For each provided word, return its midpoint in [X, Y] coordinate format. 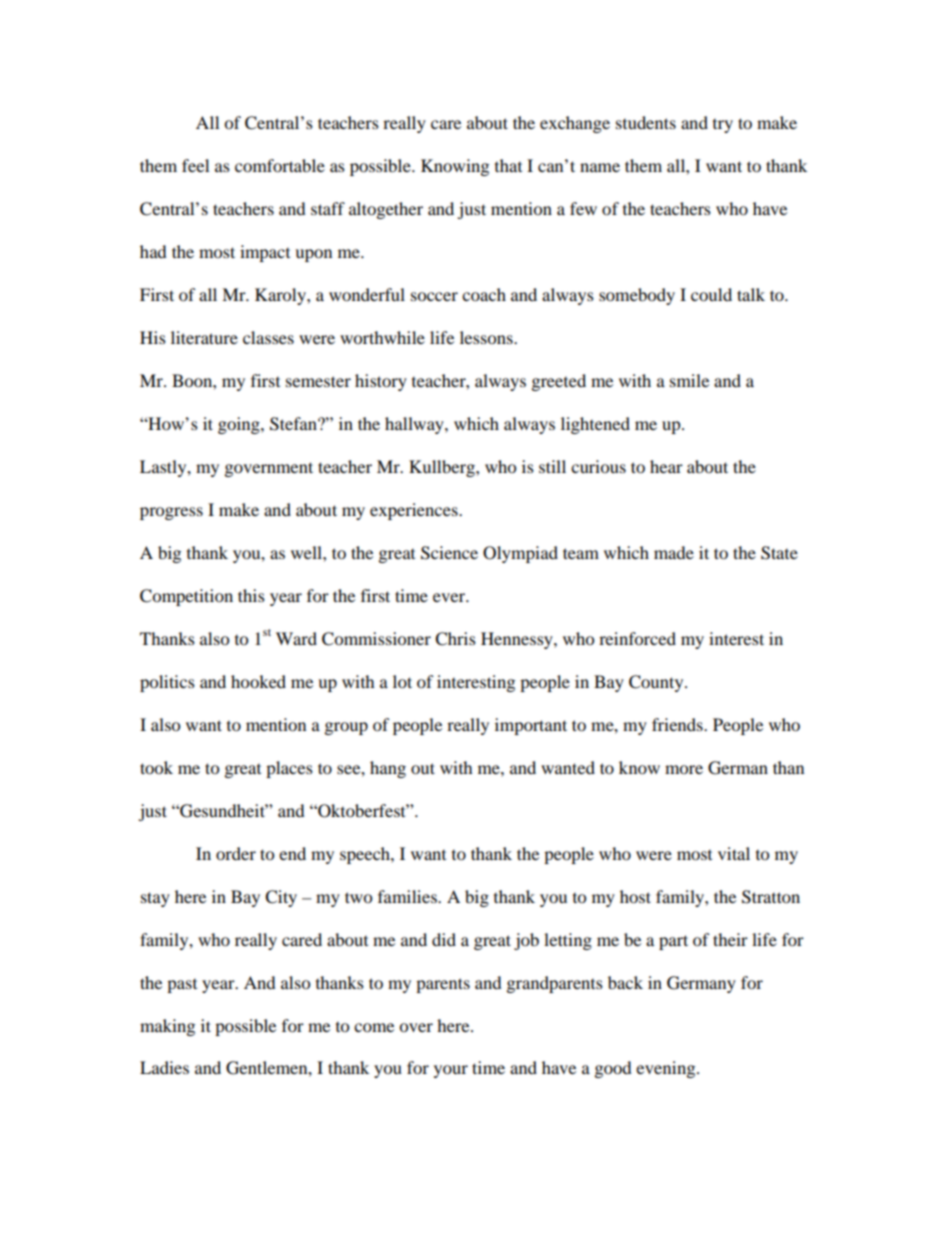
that [508, 165]
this [251, 595]
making [167, 1027]
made [674, 552]
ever [450, 597]
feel [195, 165]
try [723, 126]
